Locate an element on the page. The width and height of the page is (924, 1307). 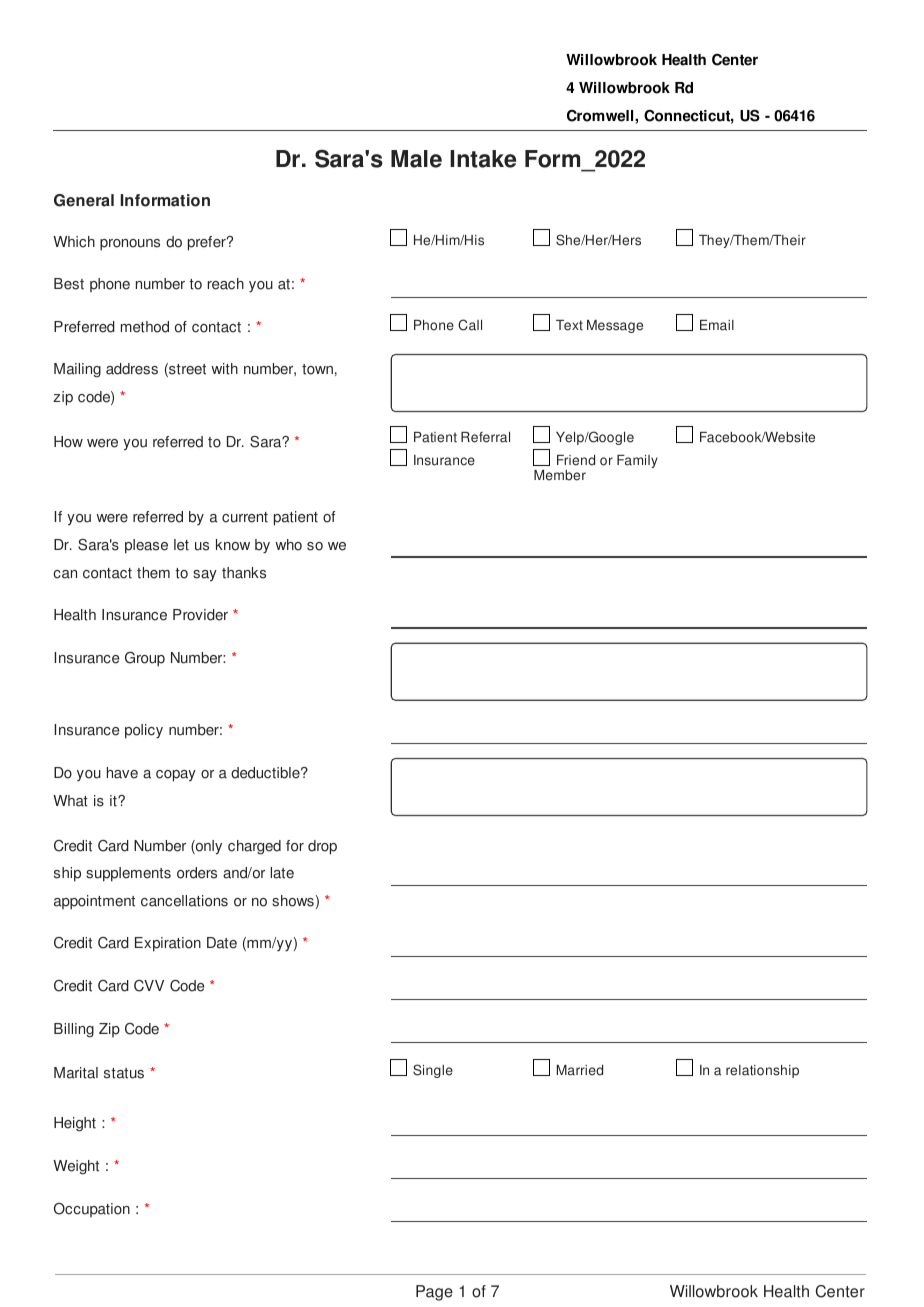
General is located at coordinates (84, 200).
